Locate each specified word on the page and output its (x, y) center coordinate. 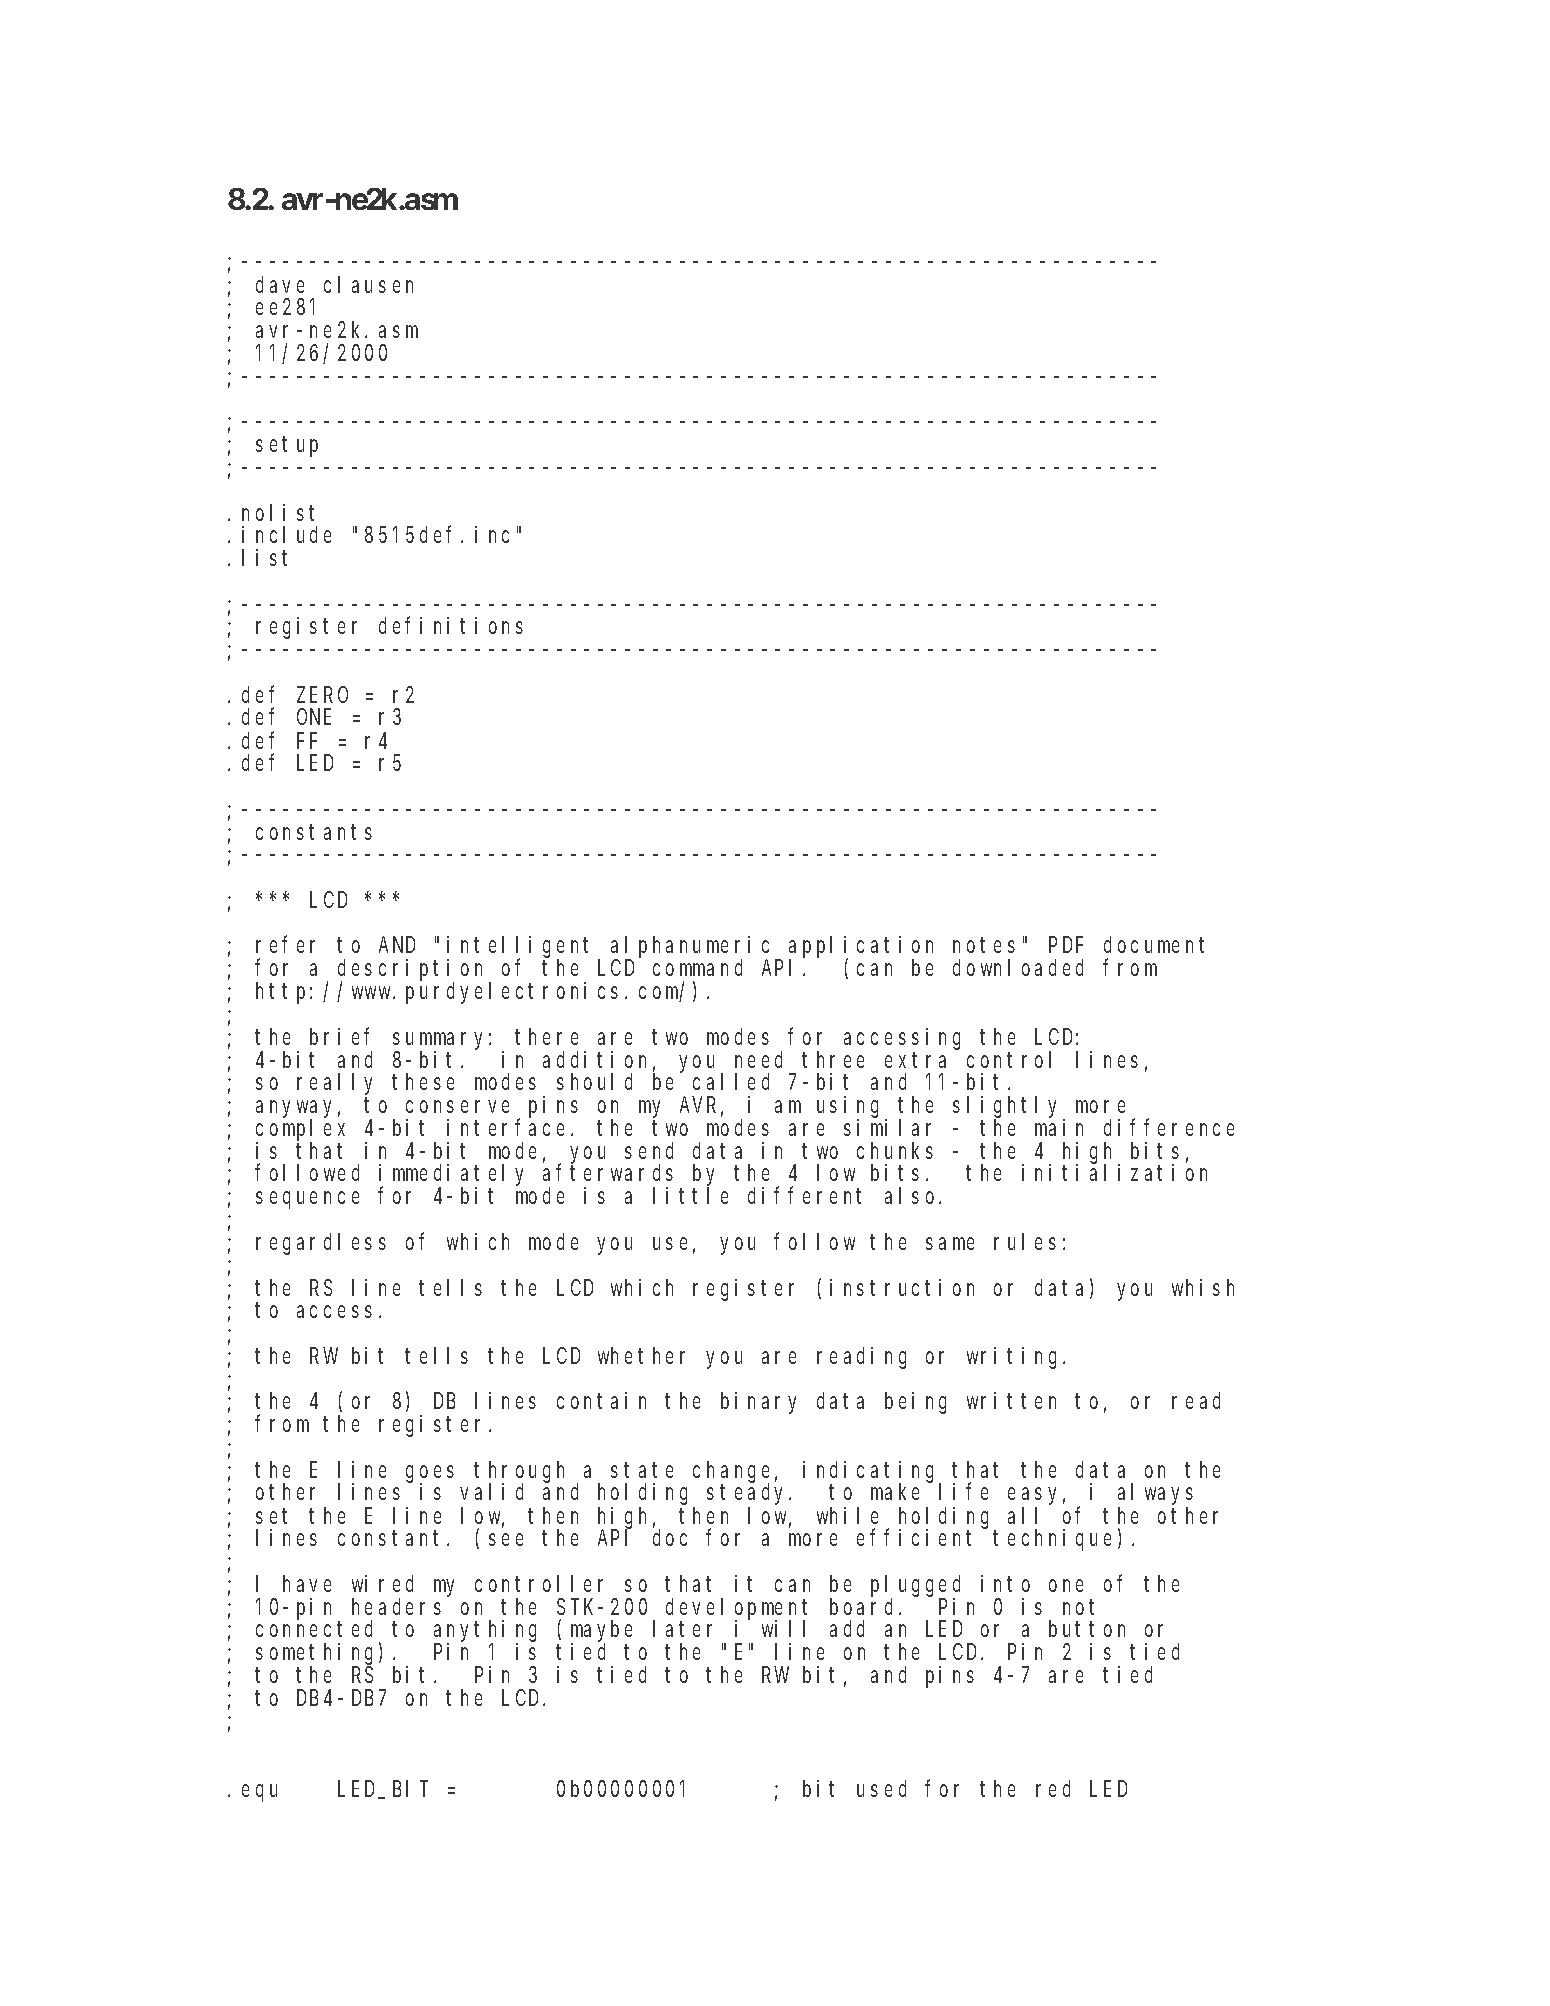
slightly (1009, 1108)
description (414, 971)
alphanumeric (693, 948)
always (1155, 1494)
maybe (601, 1632)
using (851, 1108)
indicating (872, 1473)
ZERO (322, 695)
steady (749, 1494)
